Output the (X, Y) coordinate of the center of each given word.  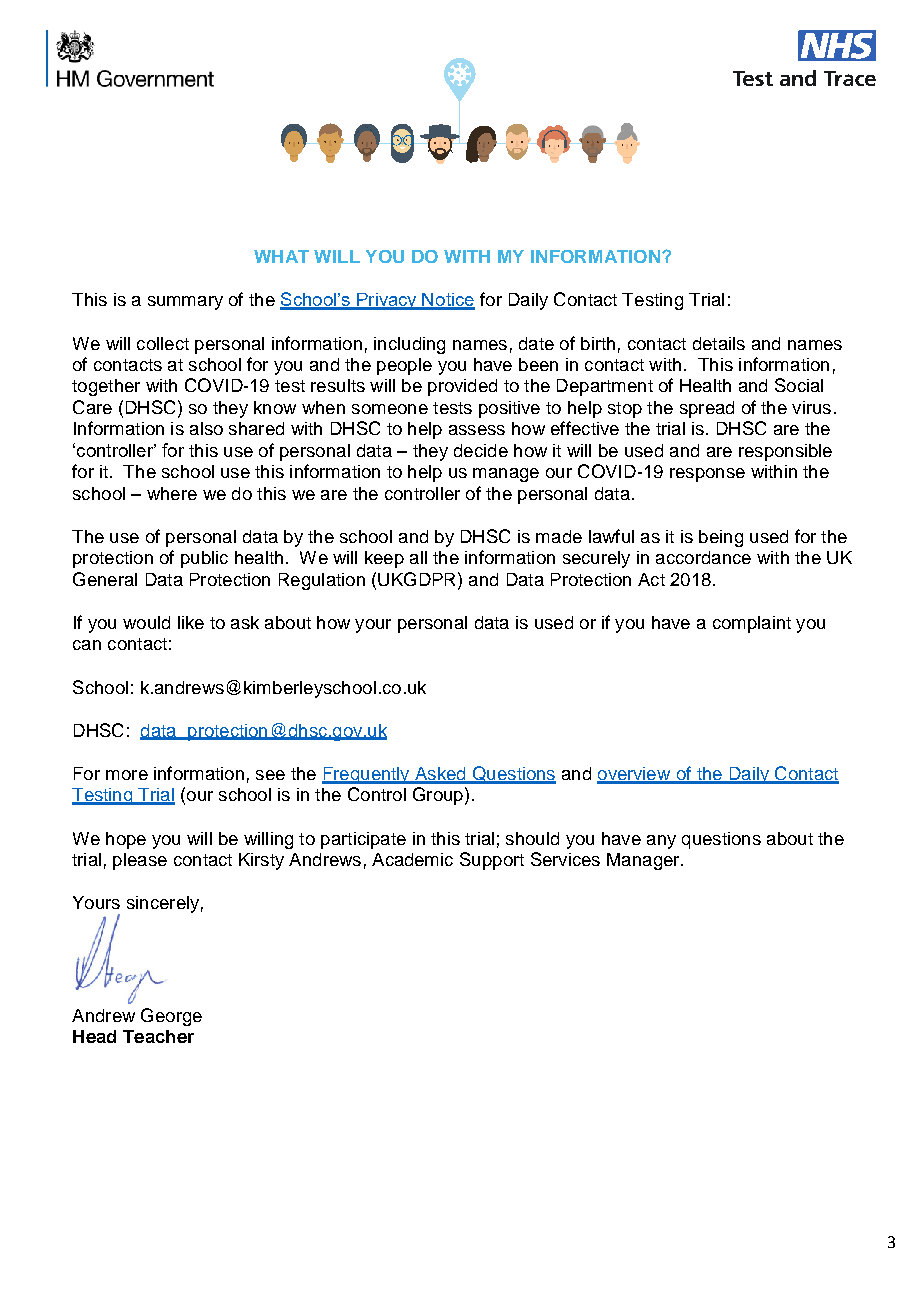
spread (707, 409)
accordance (703, 557)
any (661, 842)
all (418, 557)
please (140, 861)
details (719, 343)
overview (635, 775)
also (206, 428)
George (171, 1017)
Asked (440, 775)
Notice (448, 301)
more (127, 775)
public (204, 559)
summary (185, 303)
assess (477, 430)
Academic (412, 859)
